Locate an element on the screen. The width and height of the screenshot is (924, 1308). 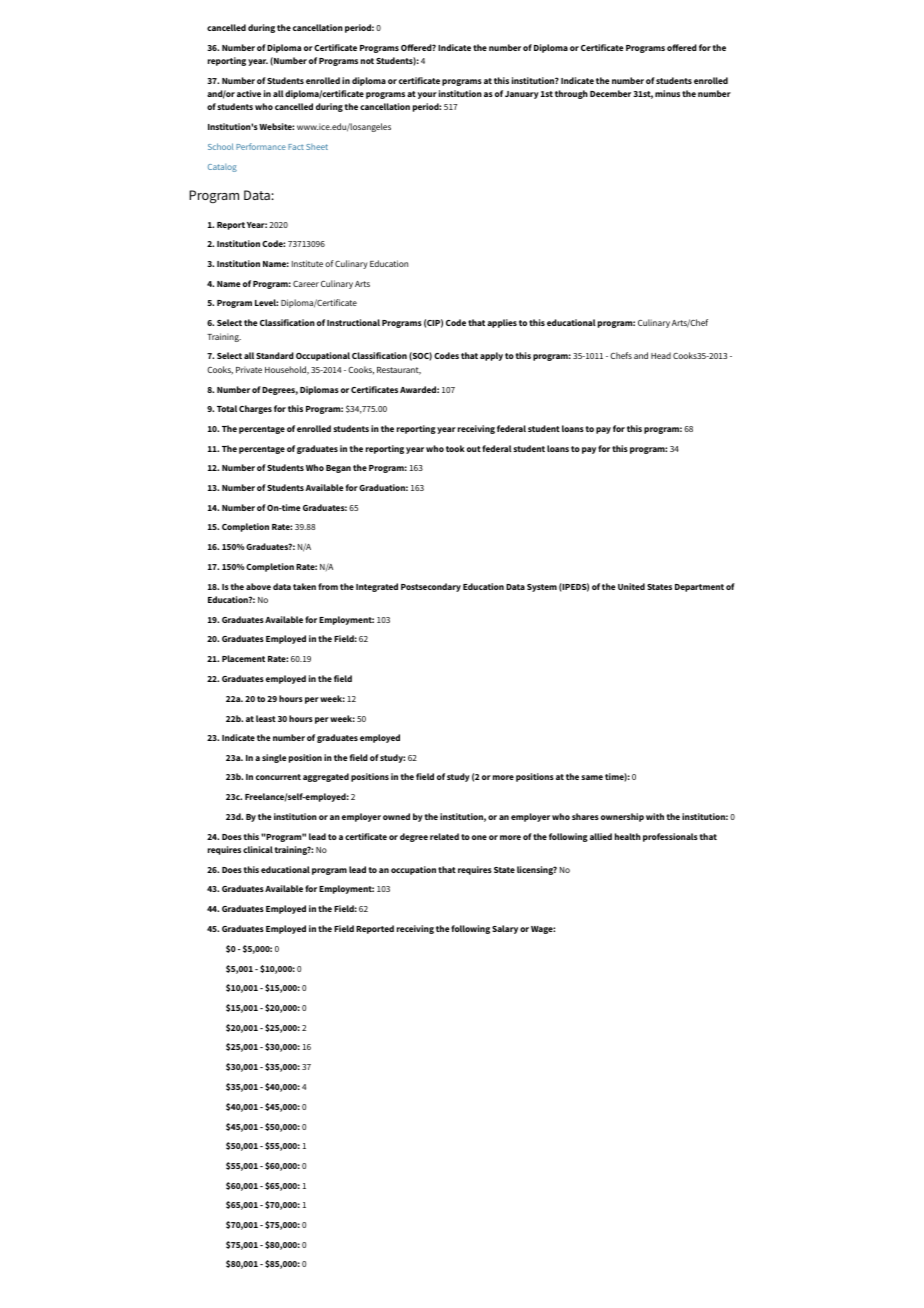
Began is located at coordinates (338, 469).
